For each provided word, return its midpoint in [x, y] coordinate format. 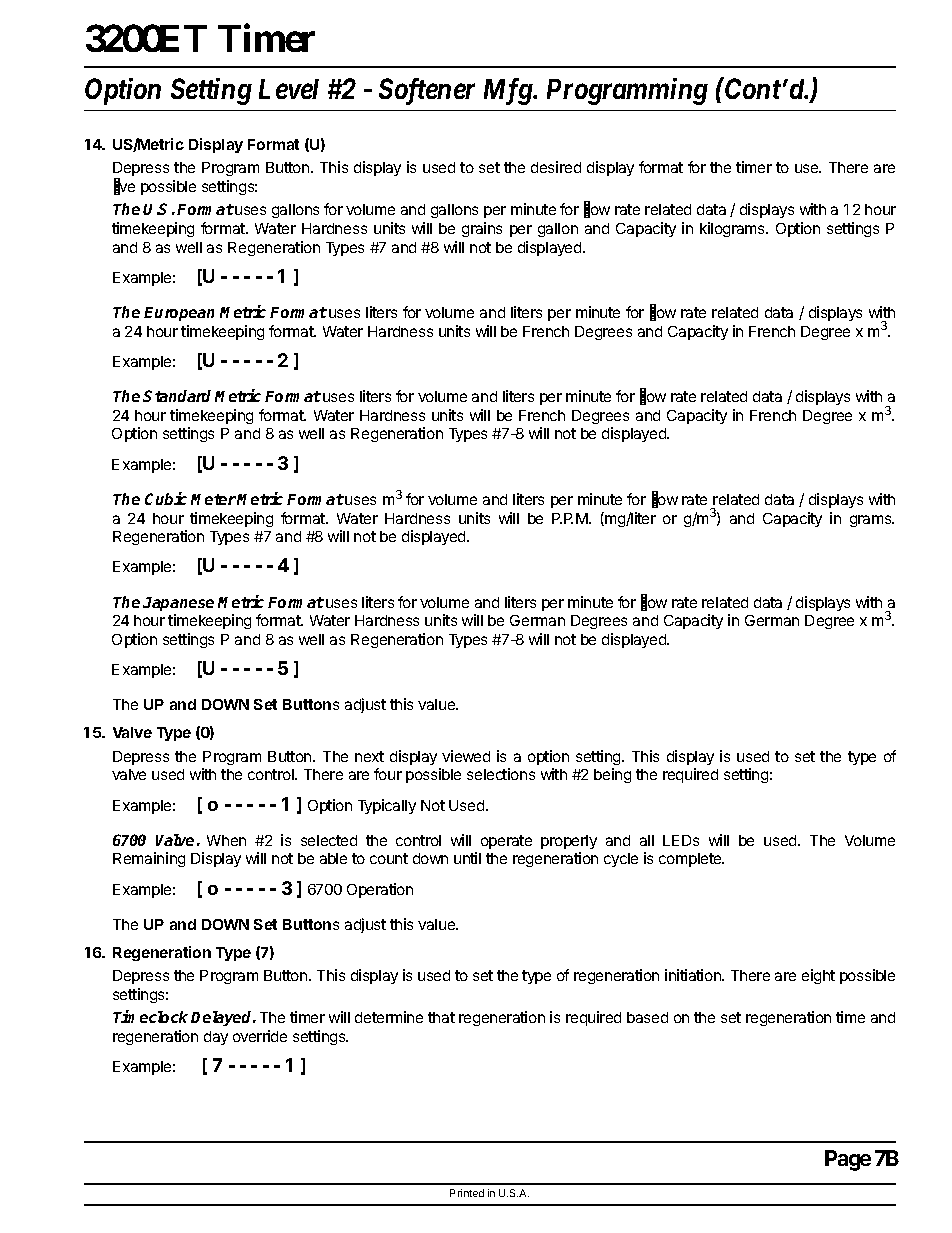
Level [289, 89]
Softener [427, 91]
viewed [466, 756]
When [226, 840]
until [467, 858]
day [216, 1038]
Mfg [509, 91]
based [647, 1017]
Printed [467, 1193]
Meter [213, 499]
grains [482, 229]
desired [556, 167]
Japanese [178, 604]
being [612, 775]
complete [691, 860]
